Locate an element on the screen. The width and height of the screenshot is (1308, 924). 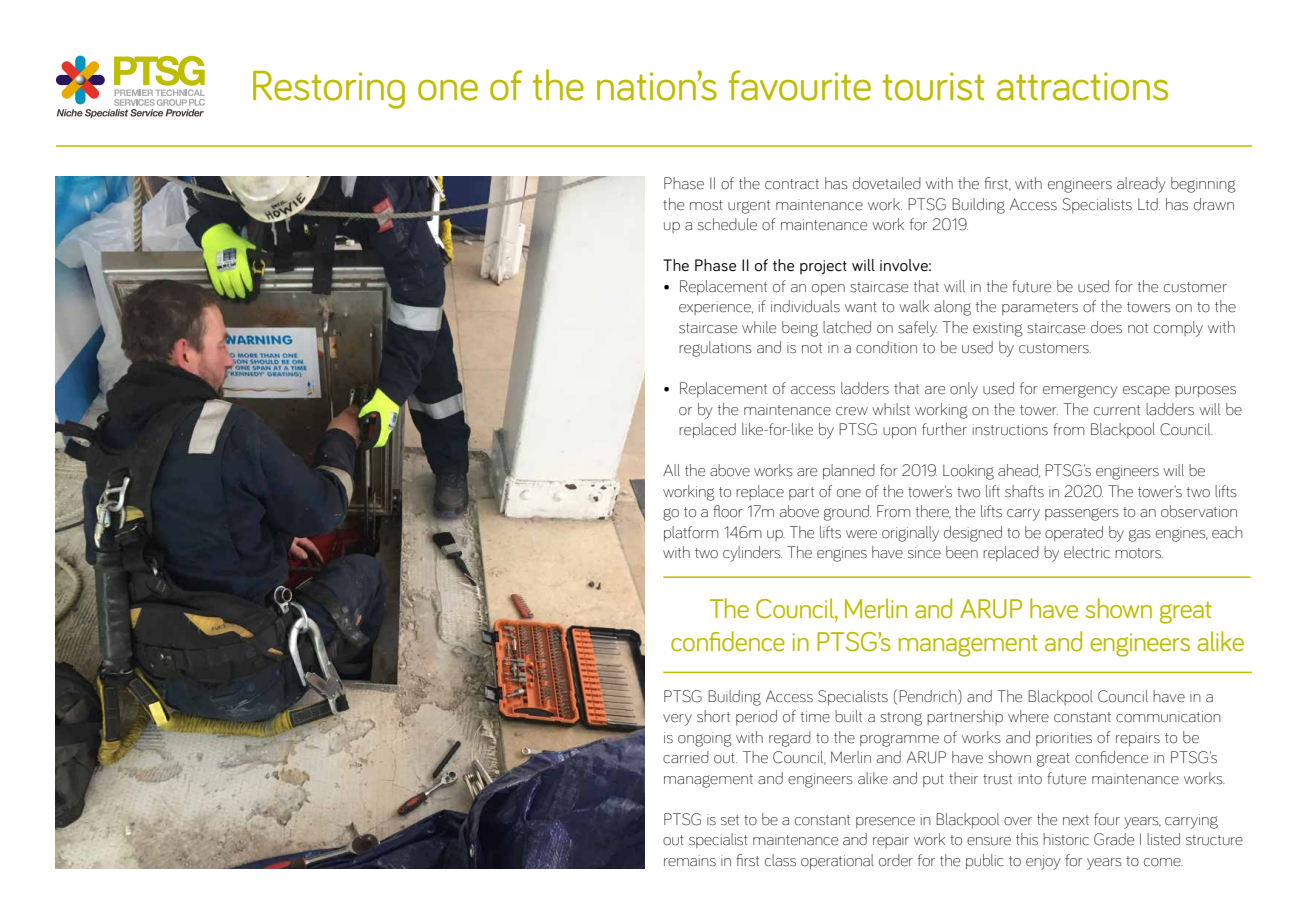
remains is located at coordinates (690, 861).
